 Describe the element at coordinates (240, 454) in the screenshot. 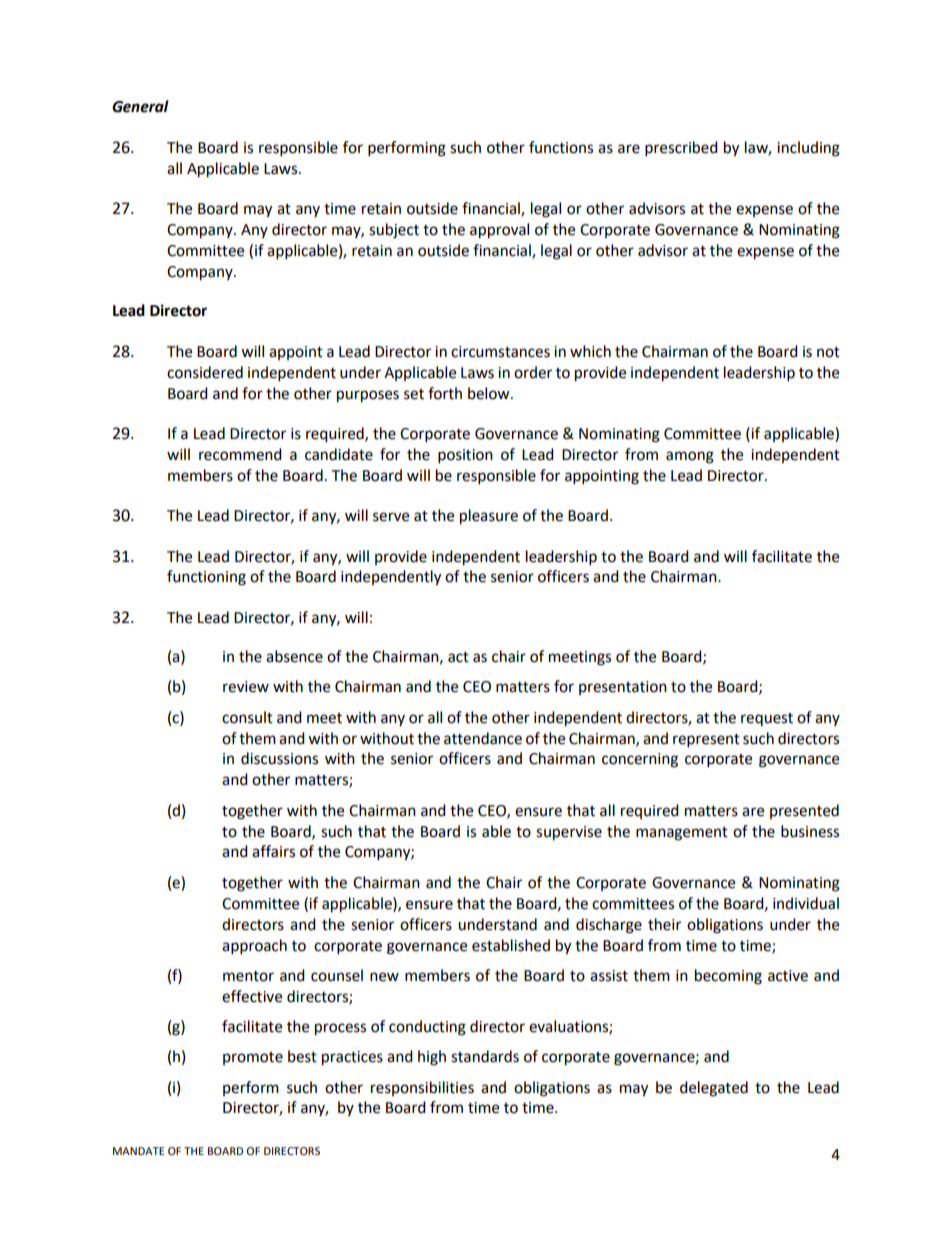

I see `recommend` at that location.
